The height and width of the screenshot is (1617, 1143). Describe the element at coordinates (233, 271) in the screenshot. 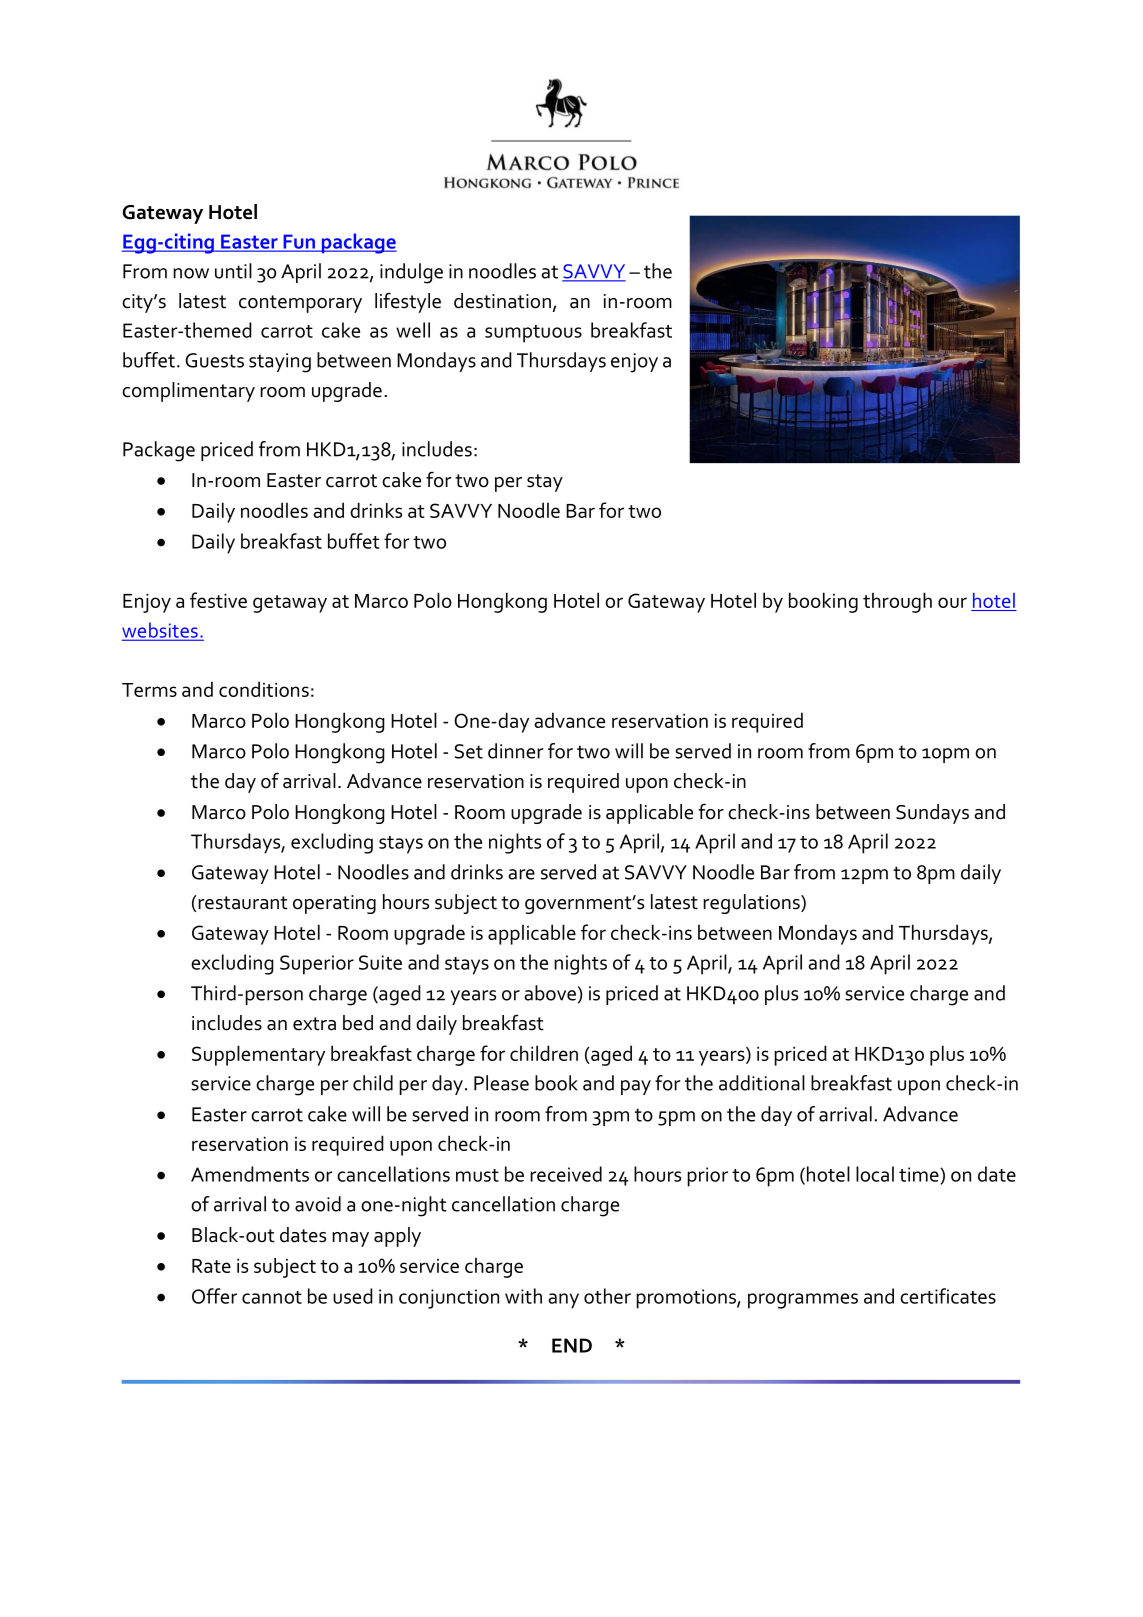

I see `until` at that location.
